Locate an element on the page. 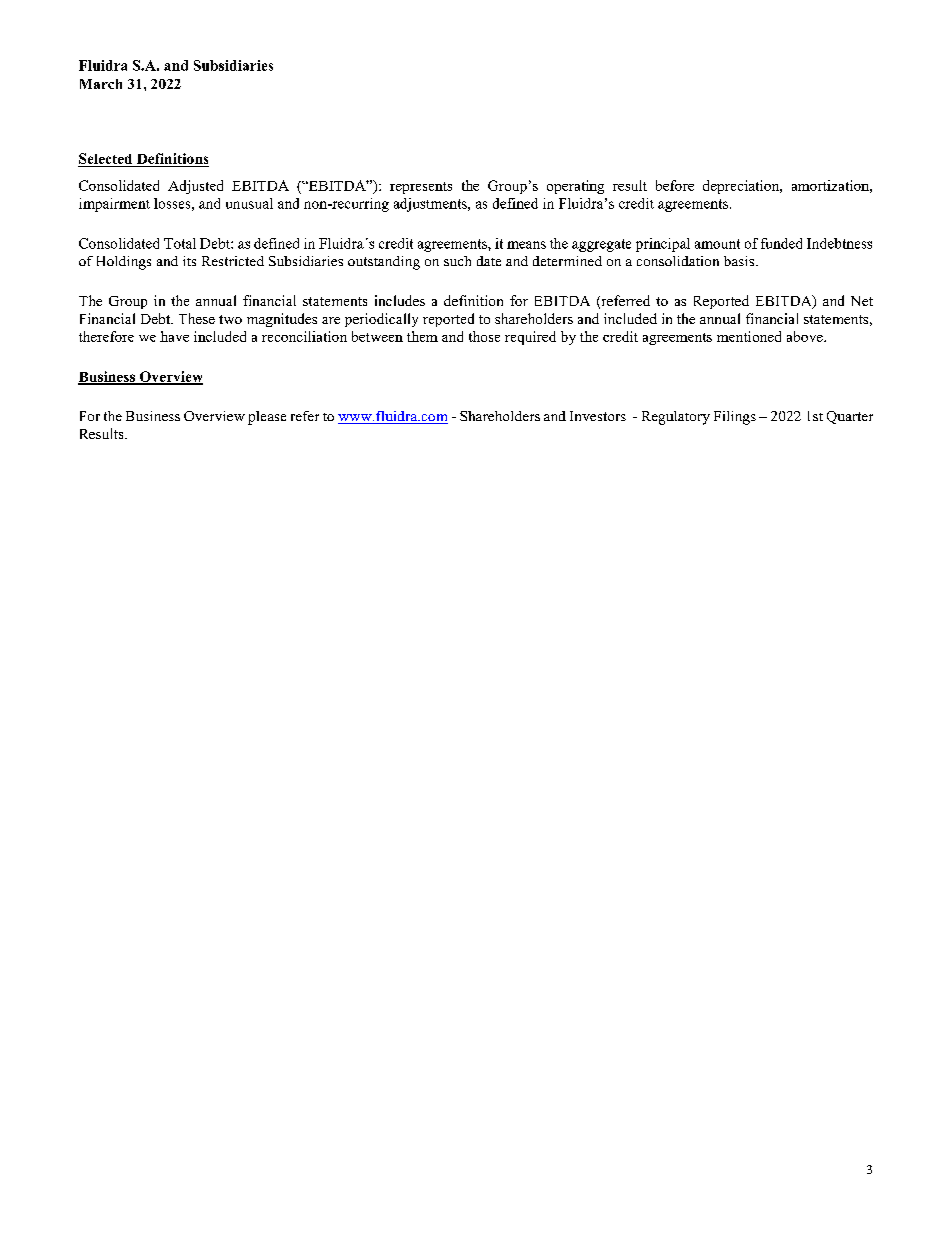  Total is located at coordinates (180, 243).
